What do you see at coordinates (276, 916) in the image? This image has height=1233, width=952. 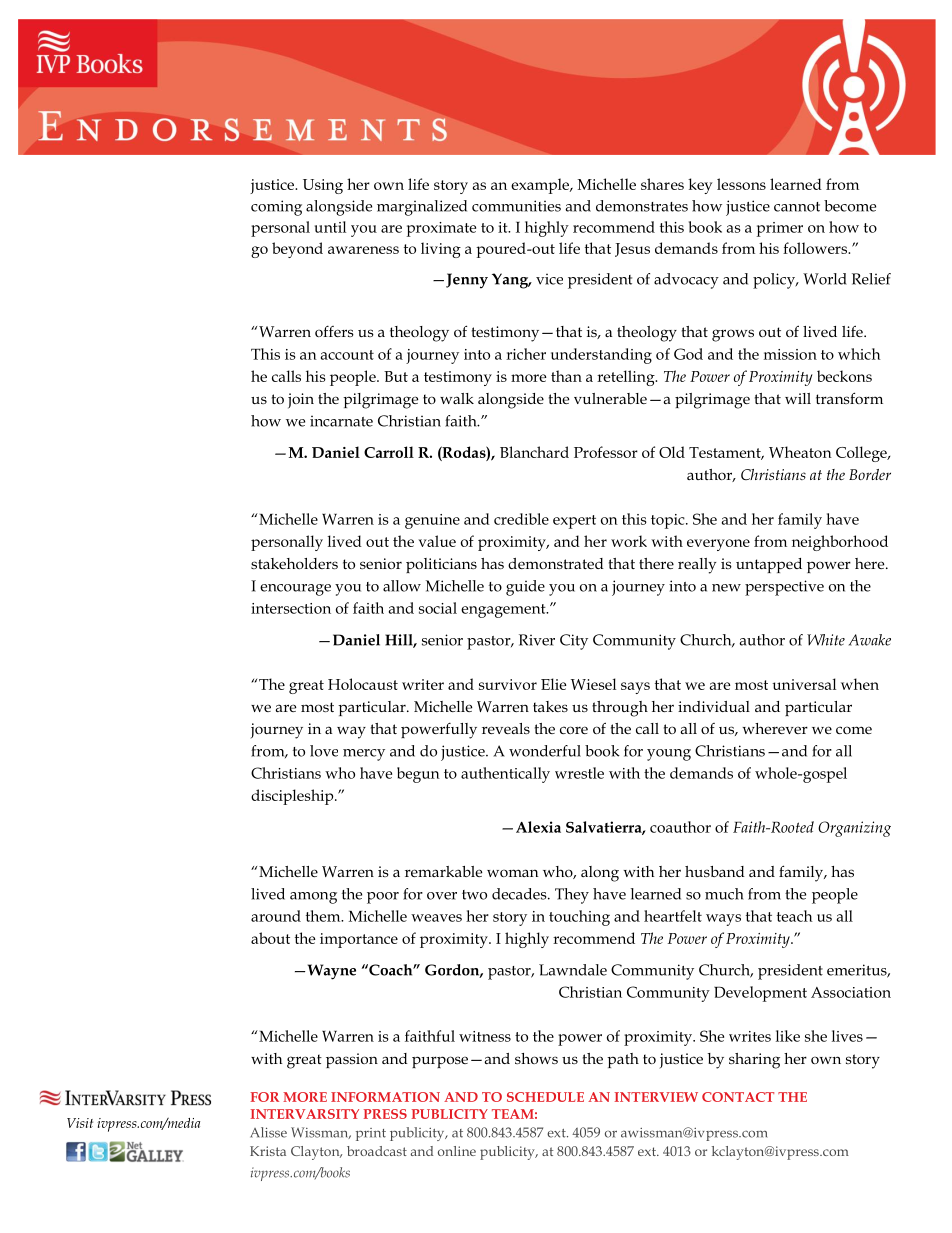 I see `around` at bounding box center [276, 916].
